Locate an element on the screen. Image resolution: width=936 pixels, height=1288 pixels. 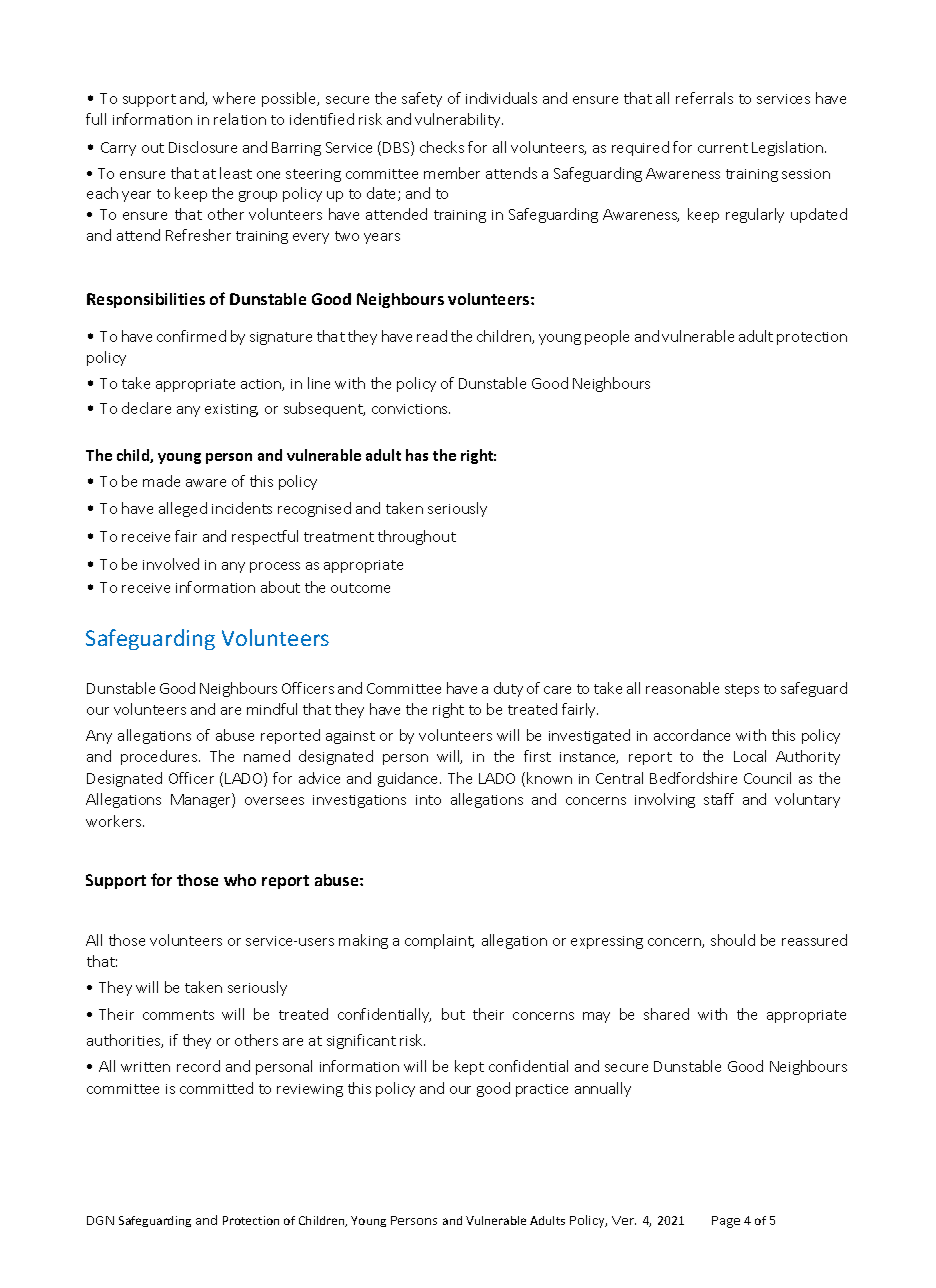
vulnerability is located at coordinates (459, 120).
